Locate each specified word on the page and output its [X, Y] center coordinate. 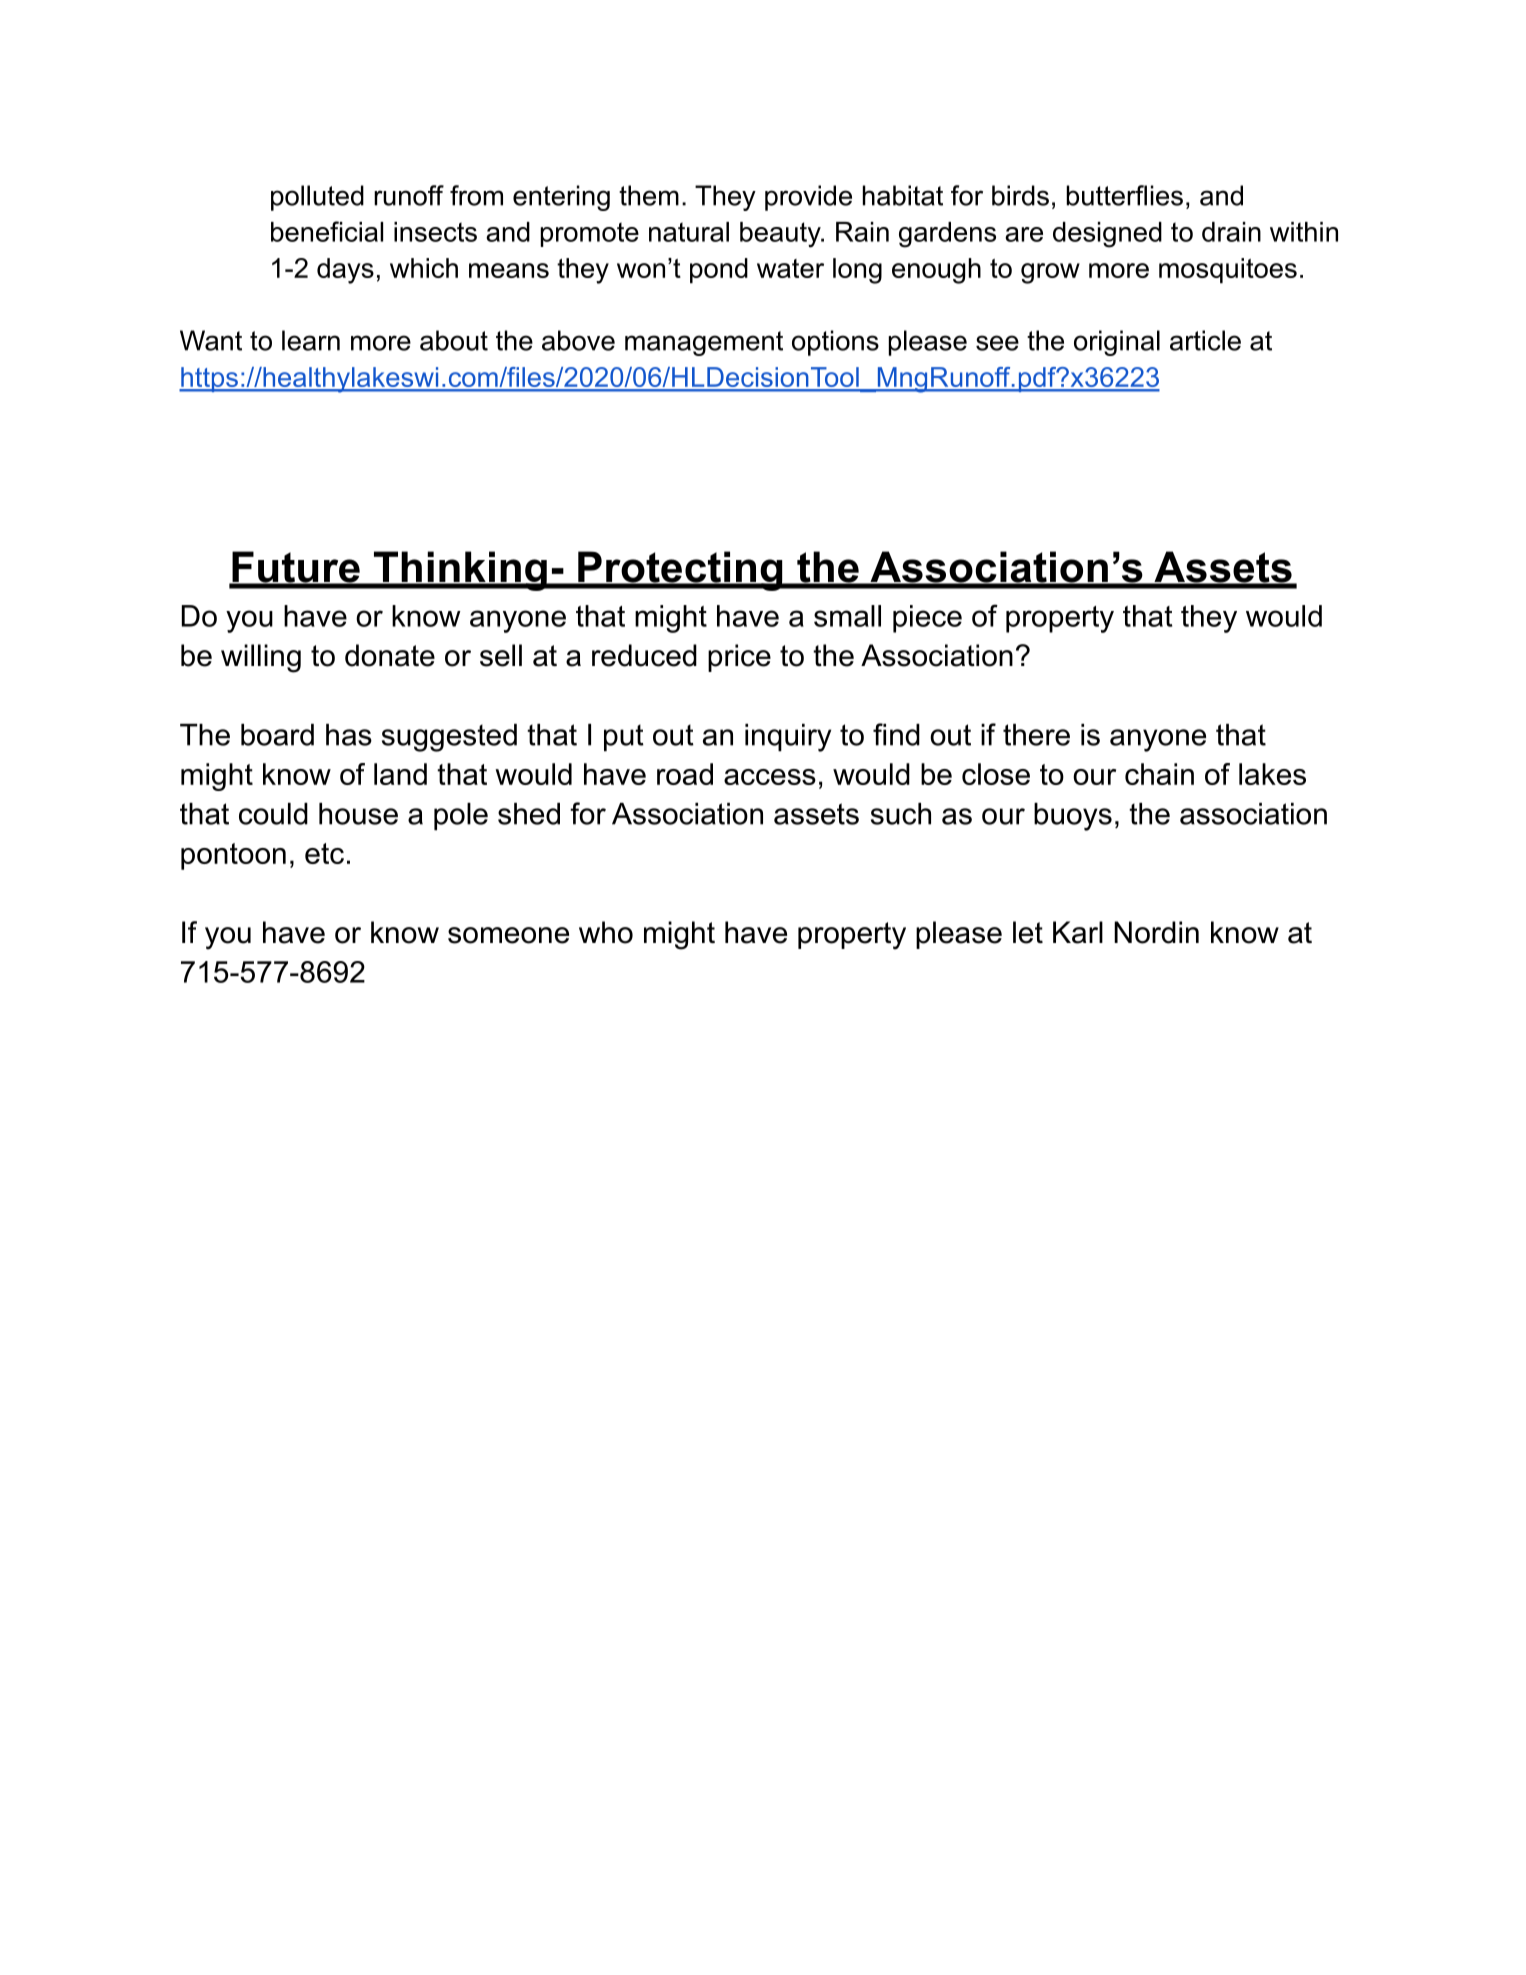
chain [1159, 774]
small [847, 616]
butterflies [1124, 195]
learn [311, 340]
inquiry [788, 738]
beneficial [327, 231]
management [704, 343]
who [606, 932]
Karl [1078, 932]
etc [324, 853]
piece [927, 619]
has [349, 735]
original [1117, 343]
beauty [781, 235]
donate [390, 655]
